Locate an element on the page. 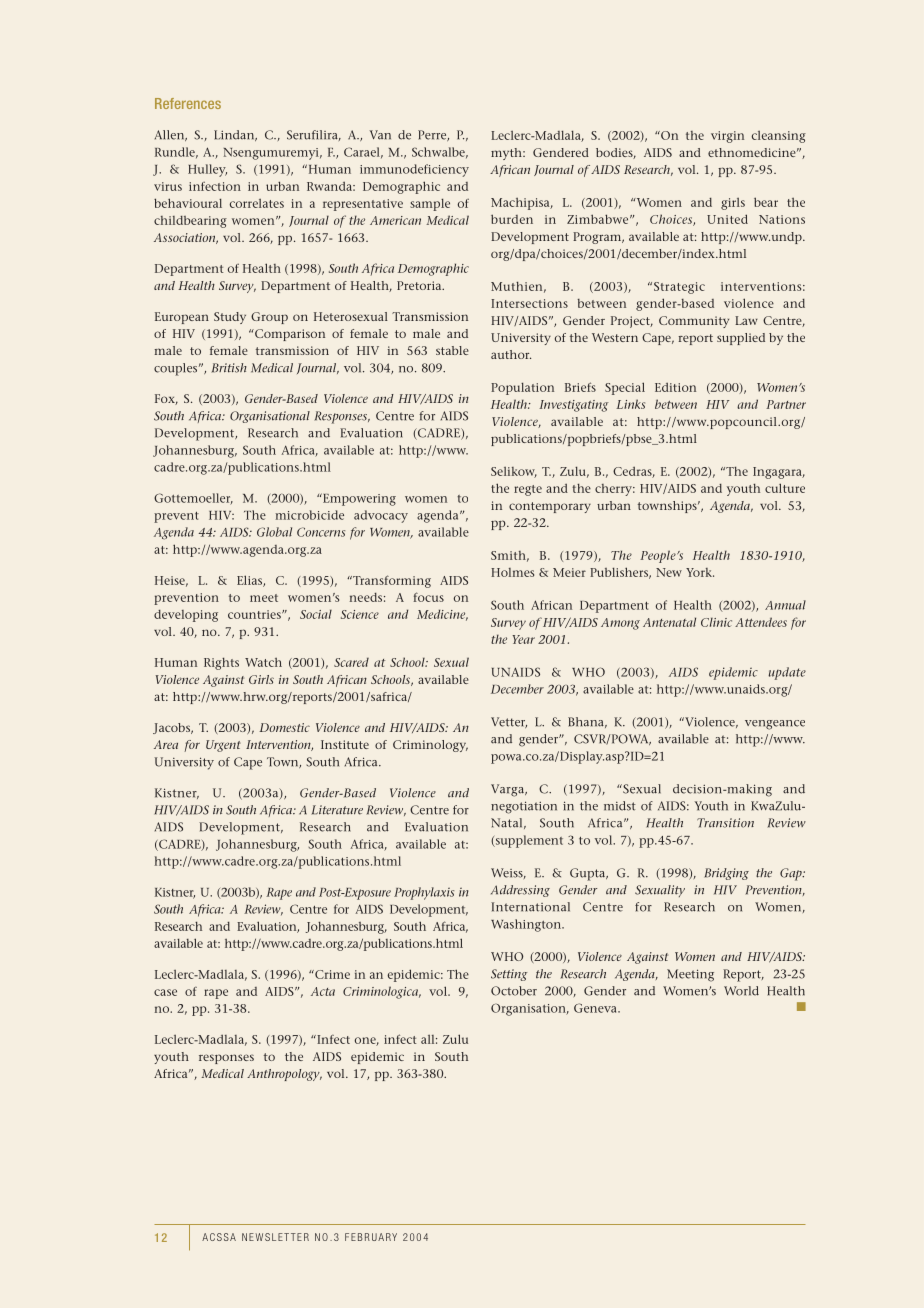 The image size is (924, 1308). Holmes is located at coordinates (512, 572).
